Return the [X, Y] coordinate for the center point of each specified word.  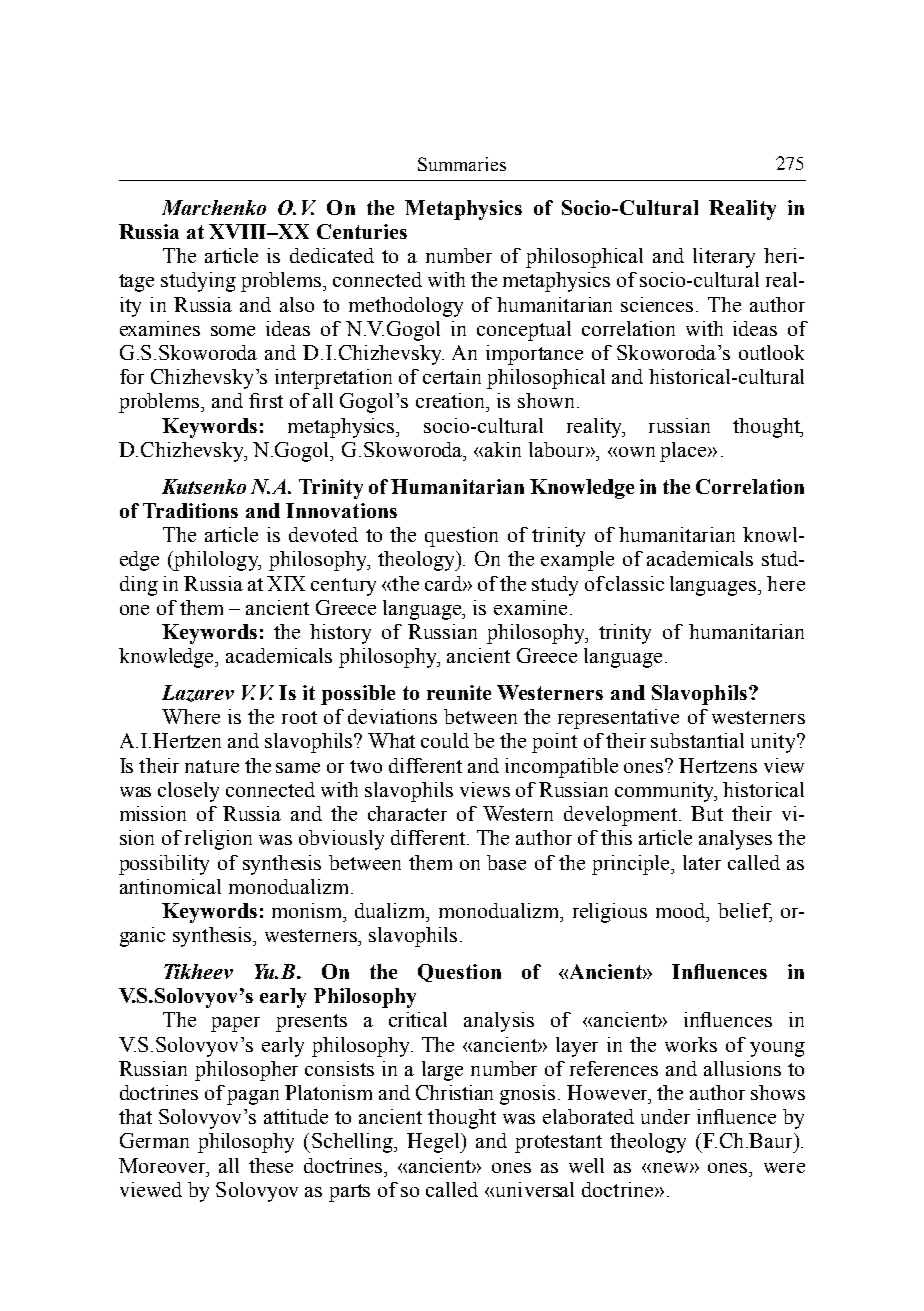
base [506, 862]
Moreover [163, 1165]
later [702, 862]
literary [724, 258]
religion [218, 840]
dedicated [332, 255]
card [444, 583]
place [684, 452]
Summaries [462, 164]
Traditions [190, 510]
